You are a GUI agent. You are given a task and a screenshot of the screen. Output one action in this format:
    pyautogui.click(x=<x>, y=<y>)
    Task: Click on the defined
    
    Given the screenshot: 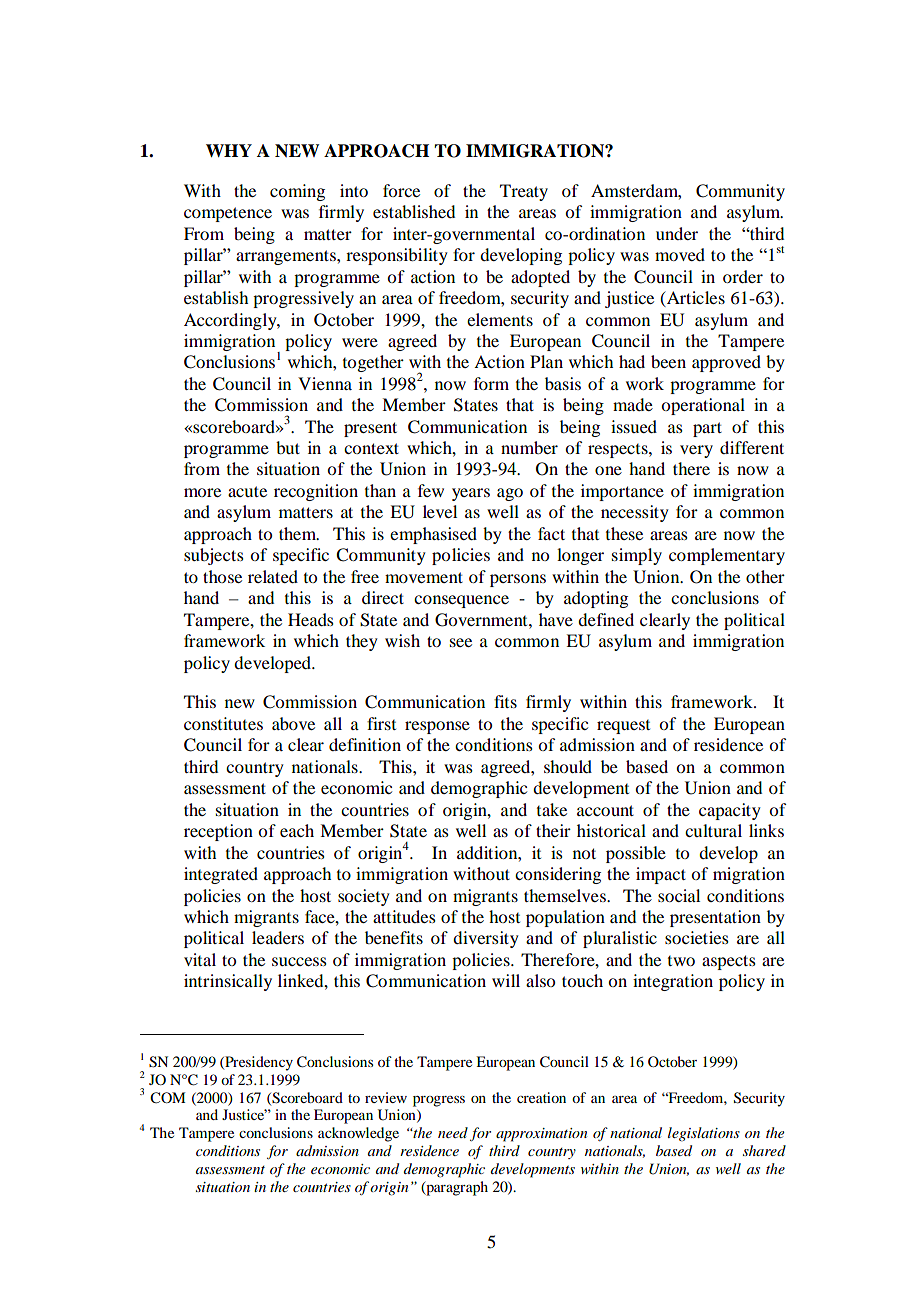 What is the action you would take?
    pyautogui.click(x=606, y=619)
